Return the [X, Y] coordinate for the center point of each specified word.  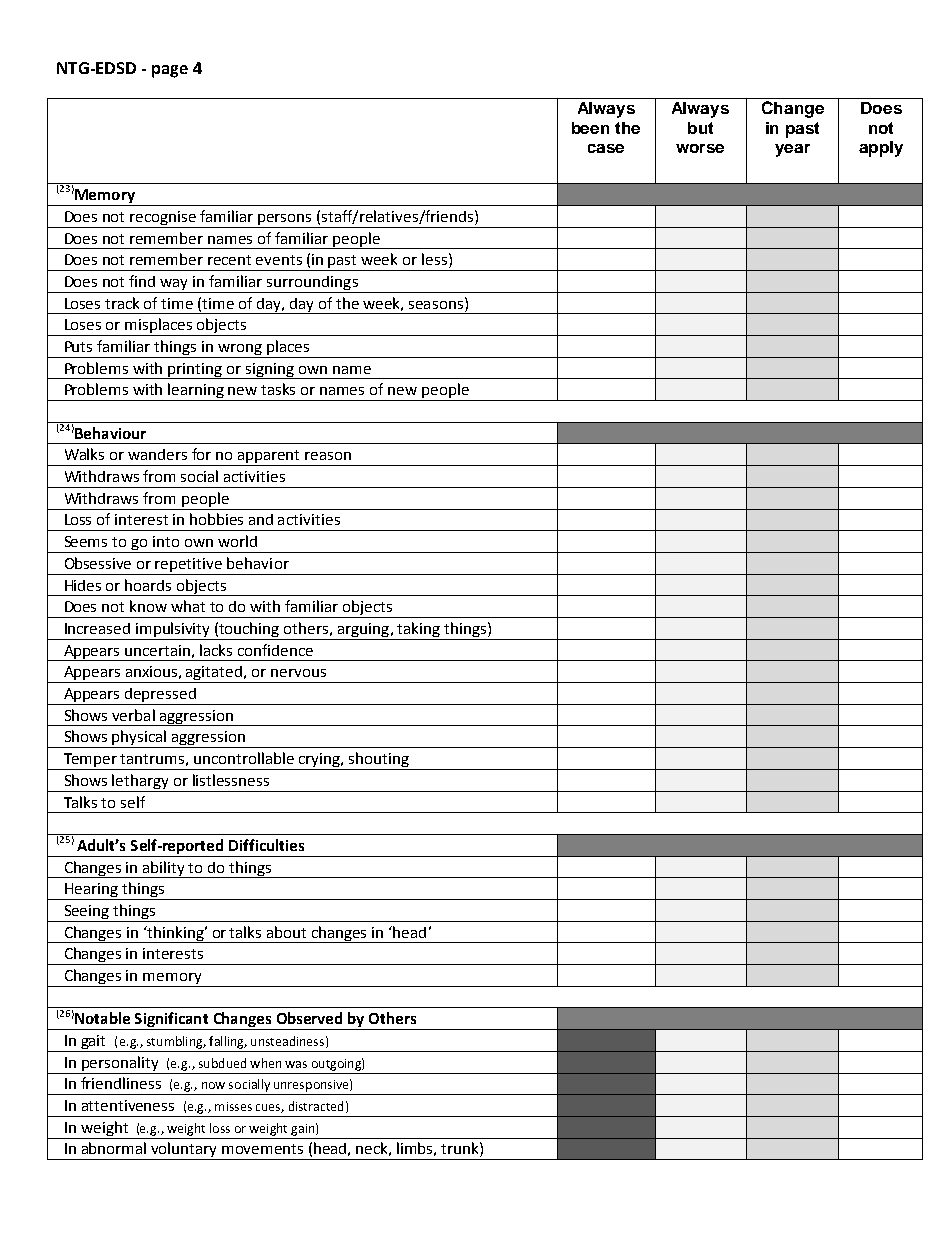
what [188, 606]
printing [196, 371]
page [170, 71]
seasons [437, 303]
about [286, 932]
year [792, 150]
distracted [316, 1106]
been [590, 128]
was [296, 1064]
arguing [363, 630]
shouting [379, 761]
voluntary [184, 1151]
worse [700, 148]
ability [164, 869]
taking [418, 629]
